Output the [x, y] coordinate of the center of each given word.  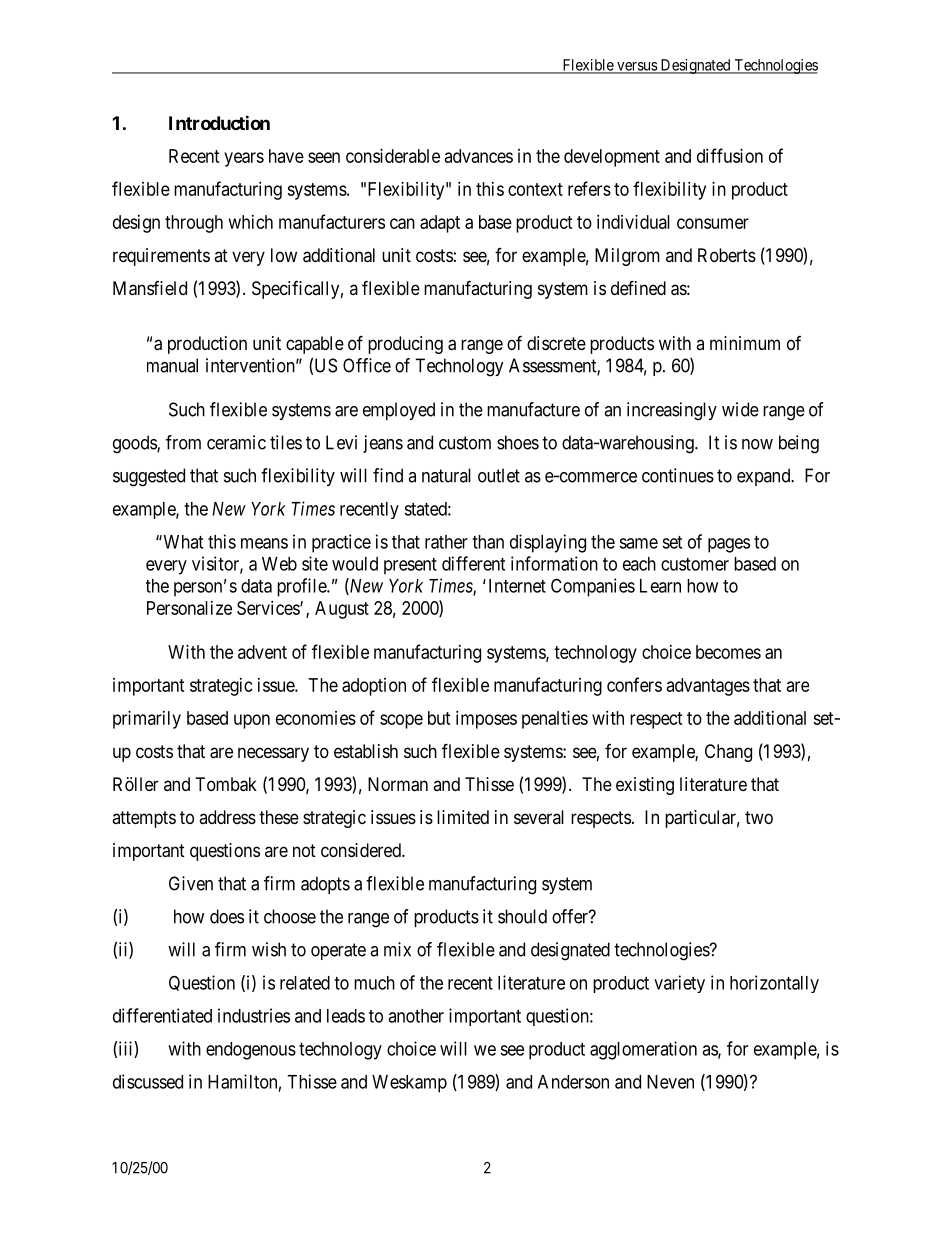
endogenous [251, 1051]
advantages [708, 687]
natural [446, 475]
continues [678, 475]
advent [262, 652]
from [183, 442]
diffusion [730, 155]
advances [479, 156]
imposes [486, 720]
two [759, 817]
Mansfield [150, 288]
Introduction [219, 122]
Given [191, 883]
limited [463, 817]
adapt [440, 224]
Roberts [727, 255]
